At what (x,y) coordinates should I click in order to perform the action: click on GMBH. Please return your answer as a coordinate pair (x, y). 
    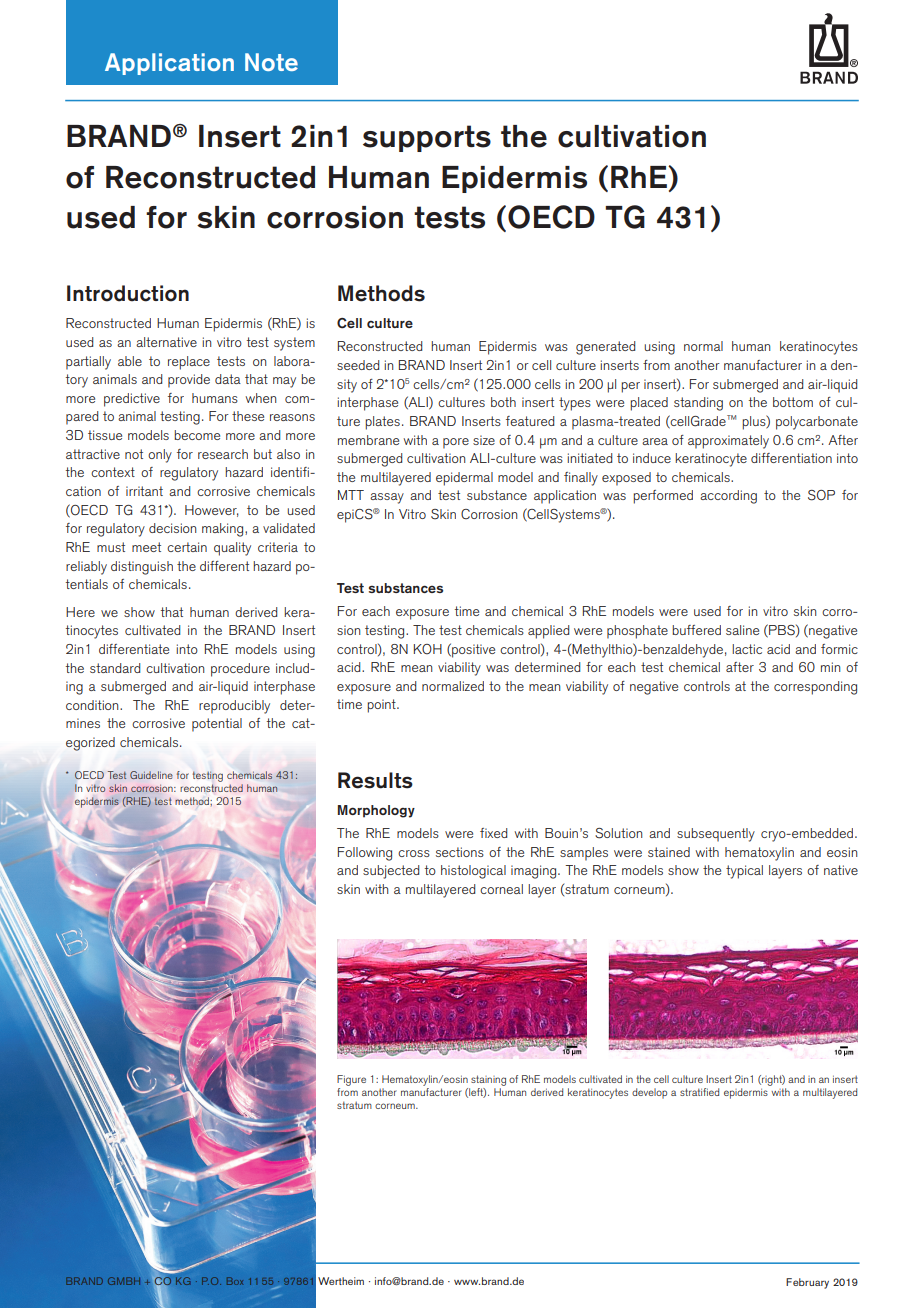
    Looking at the image, I should click on (124, 1281).
